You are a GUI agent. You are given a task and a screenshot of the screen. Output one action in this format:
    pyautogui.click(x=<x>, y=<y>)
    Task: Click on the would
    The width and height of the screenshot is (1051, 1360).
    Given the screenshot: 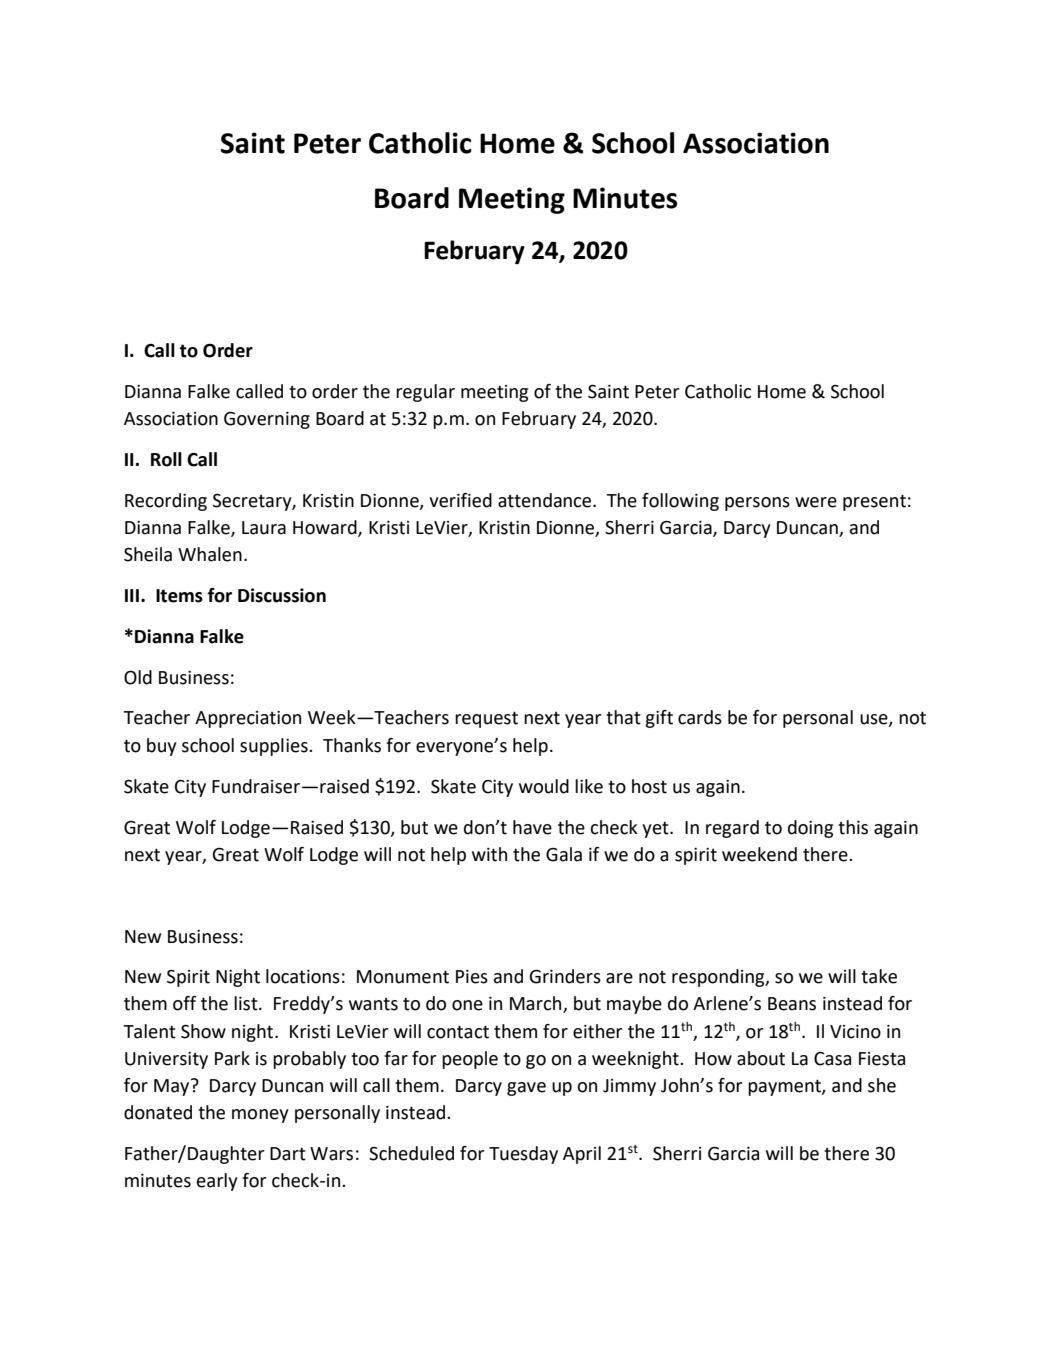 What is the action you would take?
    pyautogui.click(x=544, y=786)
